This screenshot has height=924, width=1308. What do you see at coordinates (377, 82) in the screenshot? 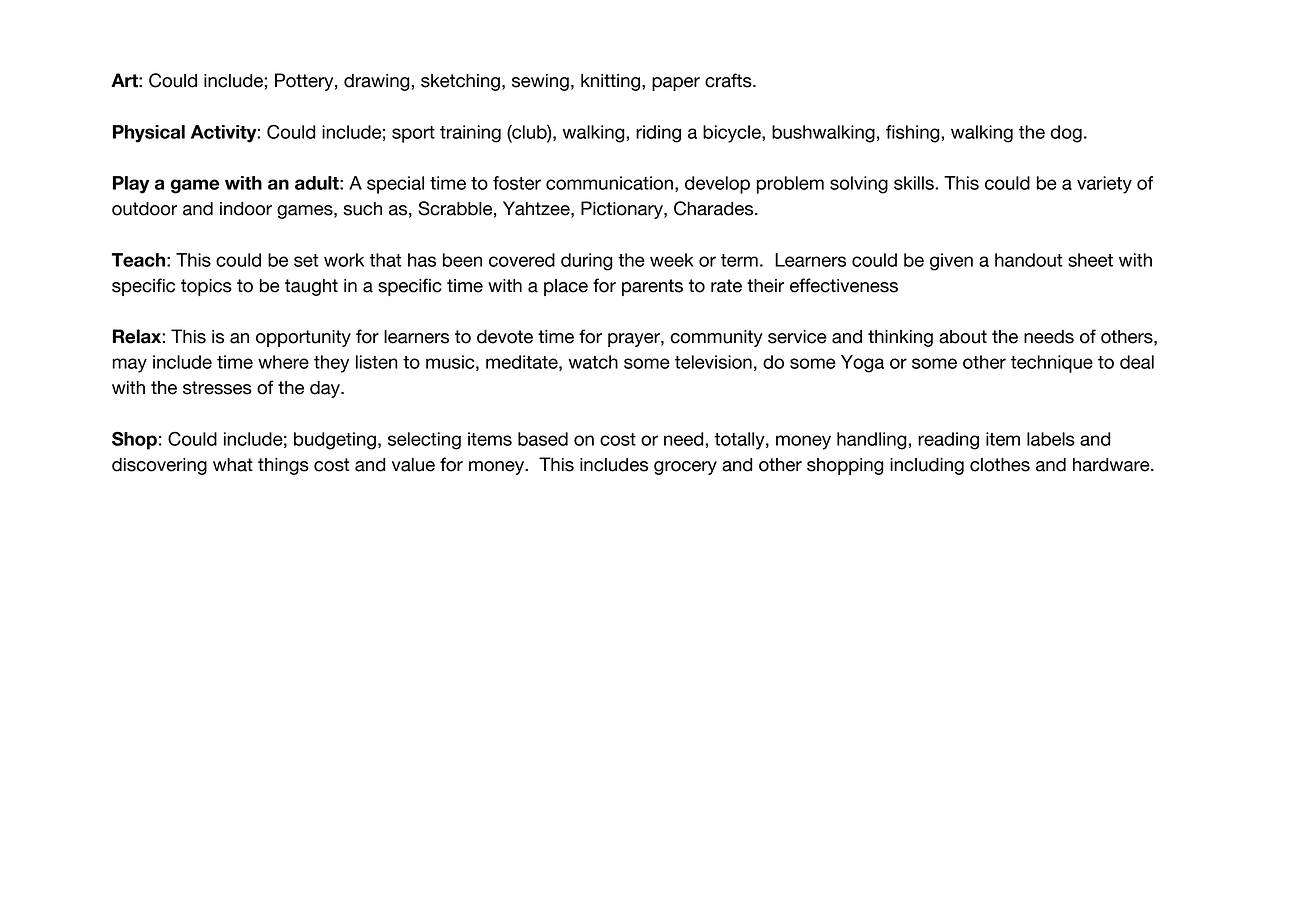
I see `drawing` at bounding box center [377, 82].
